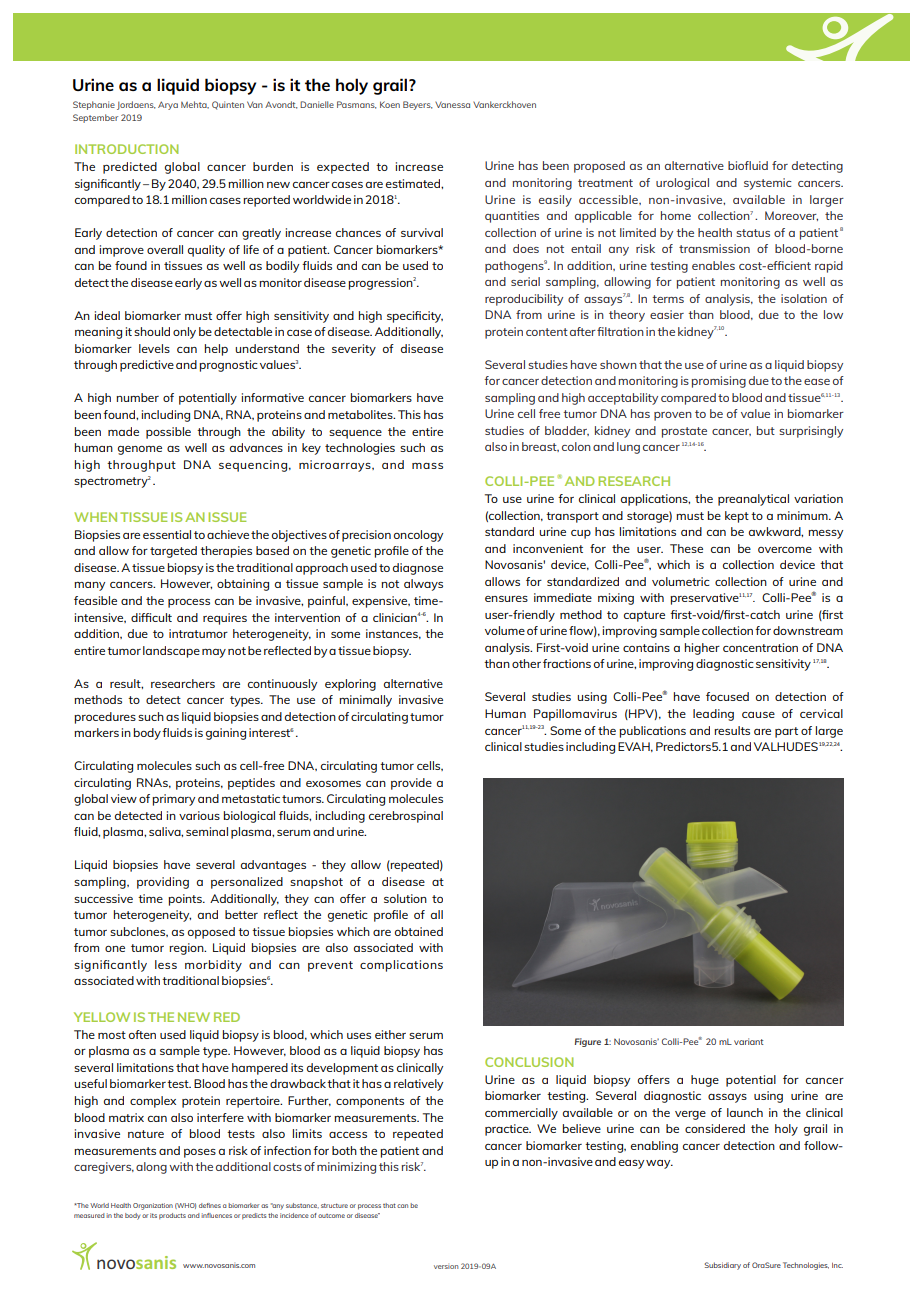 This document has height=1296, width=924. Describe the element at coordinates (168, 105) in the document. I see `Arya` at that location.
